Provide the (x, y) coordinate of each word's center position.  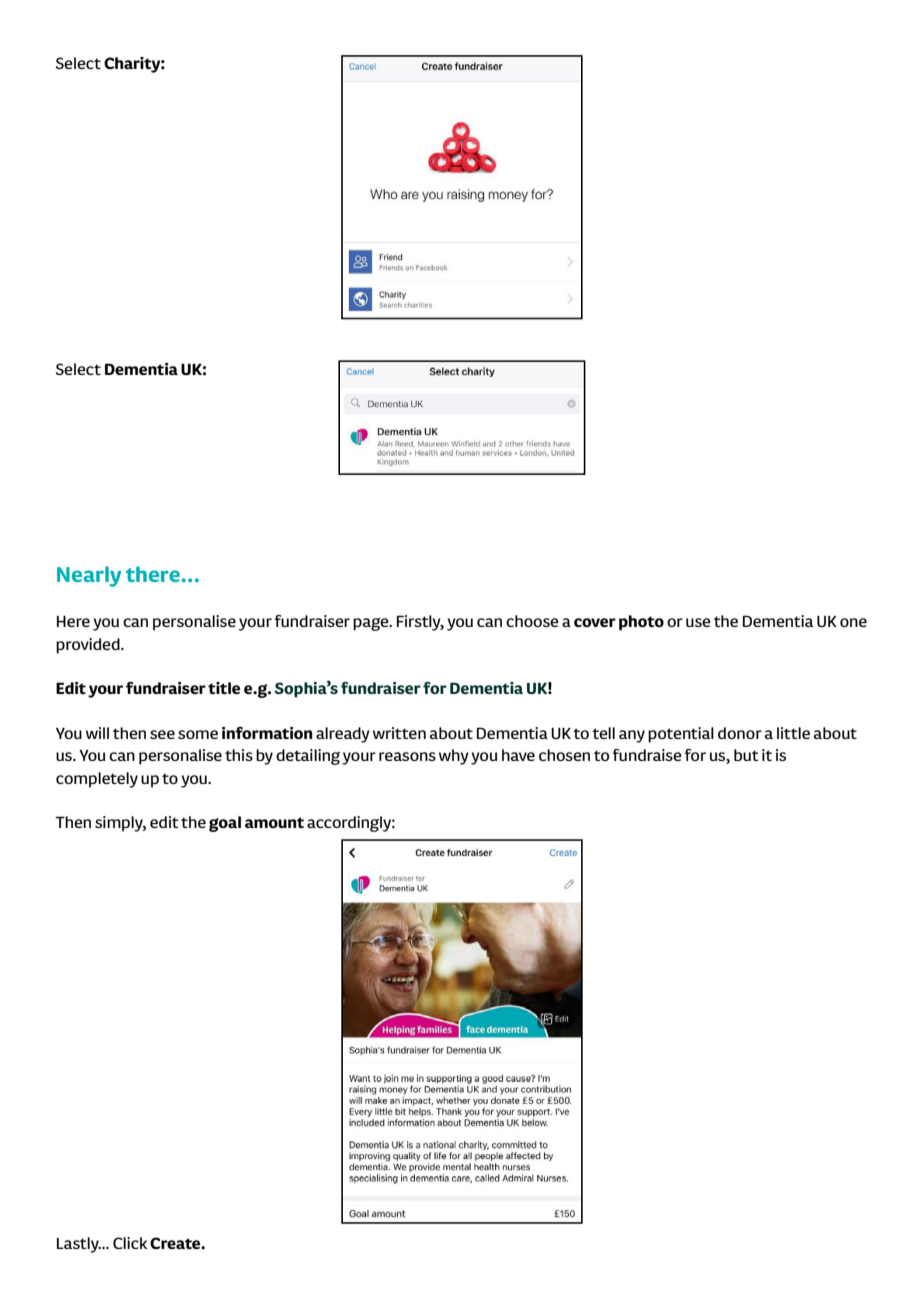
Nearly (89, 576)
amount (274, 822)
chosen (564, 755)
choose (532, 621)
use (698, 622)
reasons (407, 756)
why (454, 757)
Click (130, 1243)
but (746, 755)
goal (225, 824)
